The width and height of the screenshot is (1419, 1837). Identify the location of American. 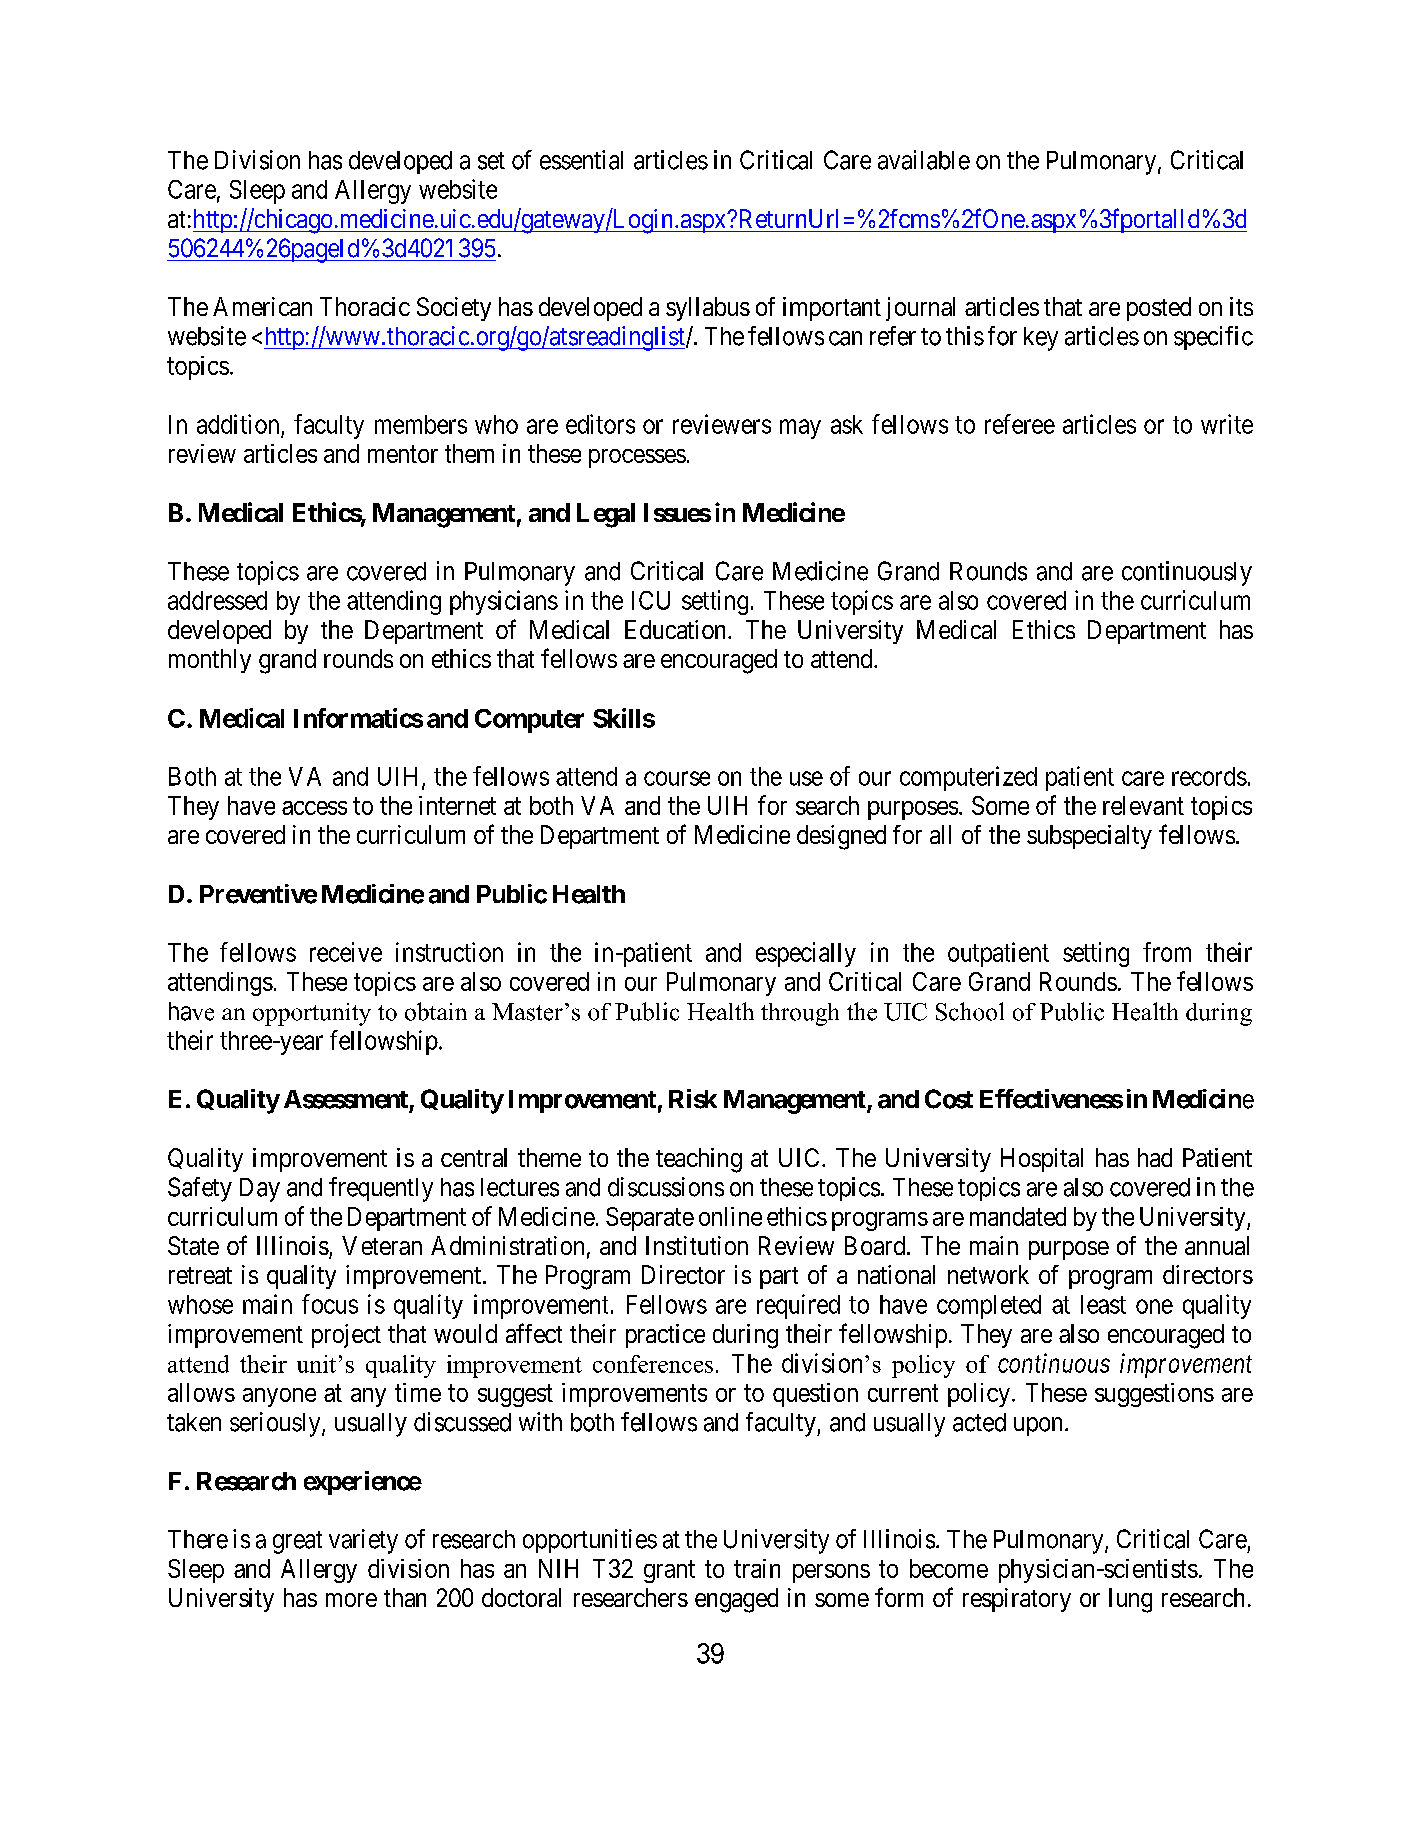
(262, 306).
